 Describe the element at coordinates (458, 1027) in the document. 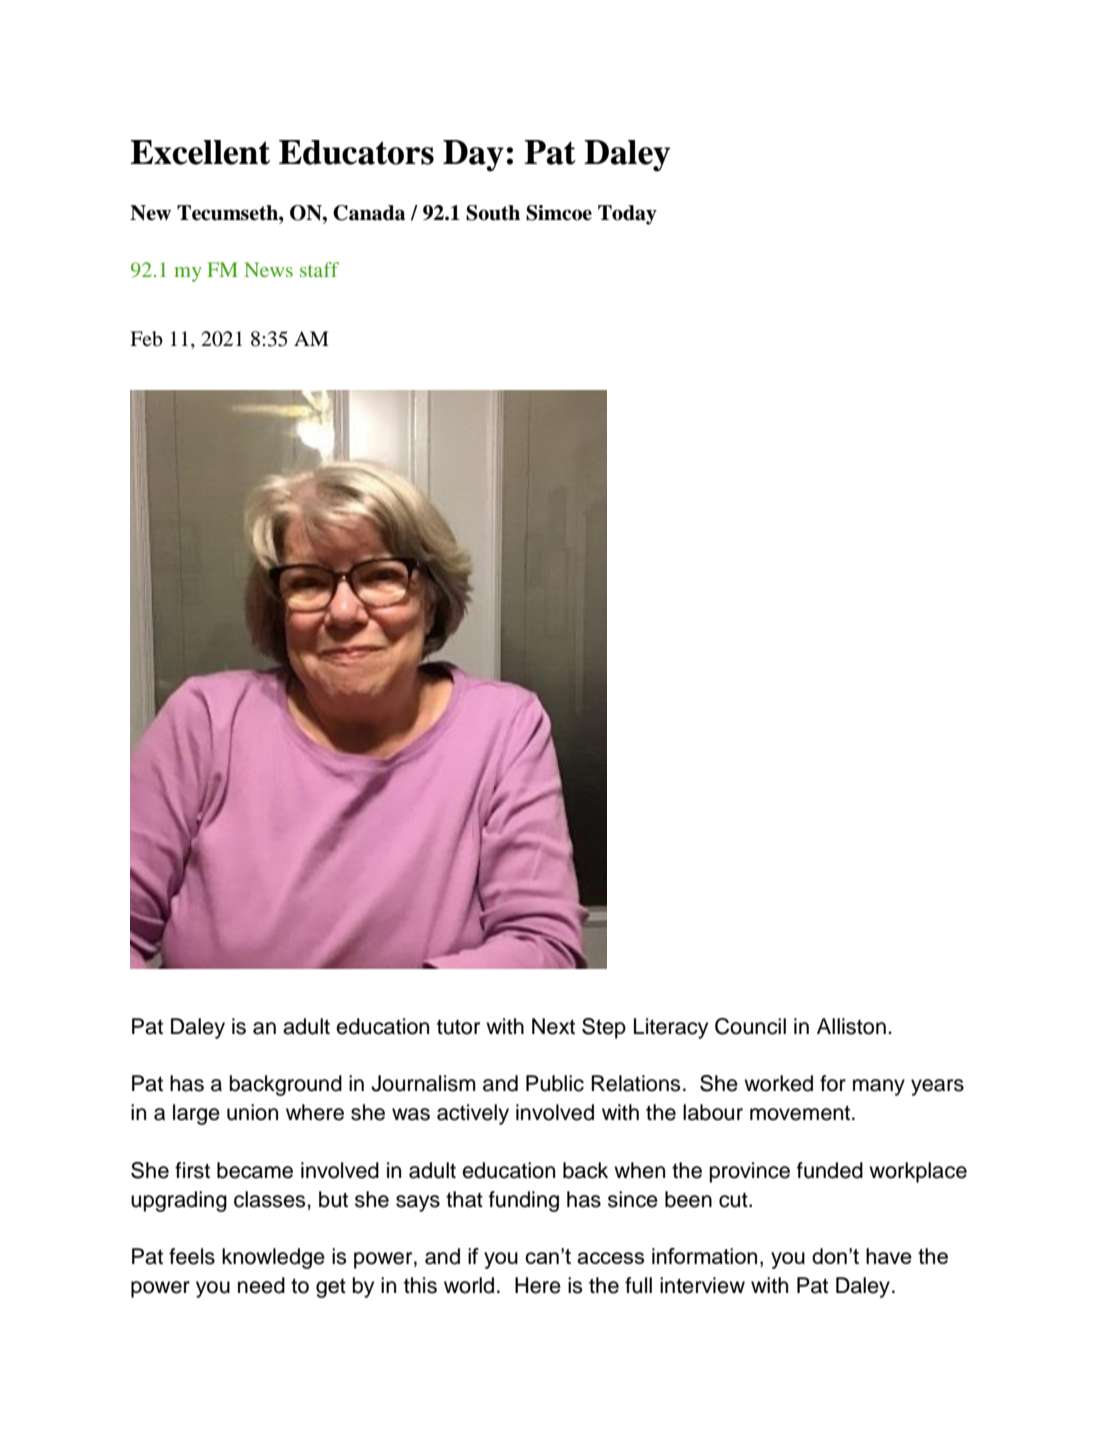

I see `tutor` at that location.
